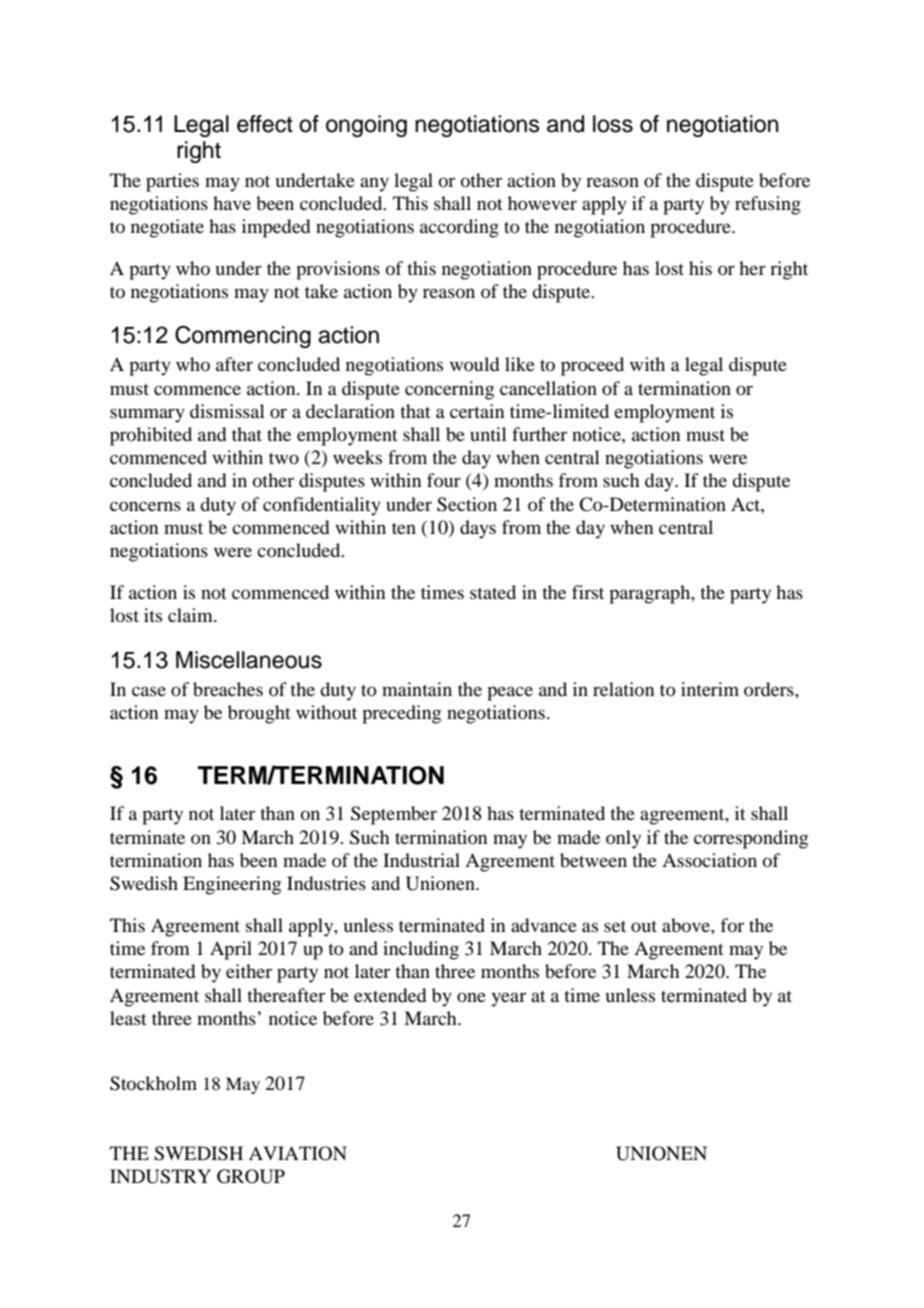 The image size is (924, 1308). Describe the element at coordinates (709, 860) in the page. I see `Association` at that location.
